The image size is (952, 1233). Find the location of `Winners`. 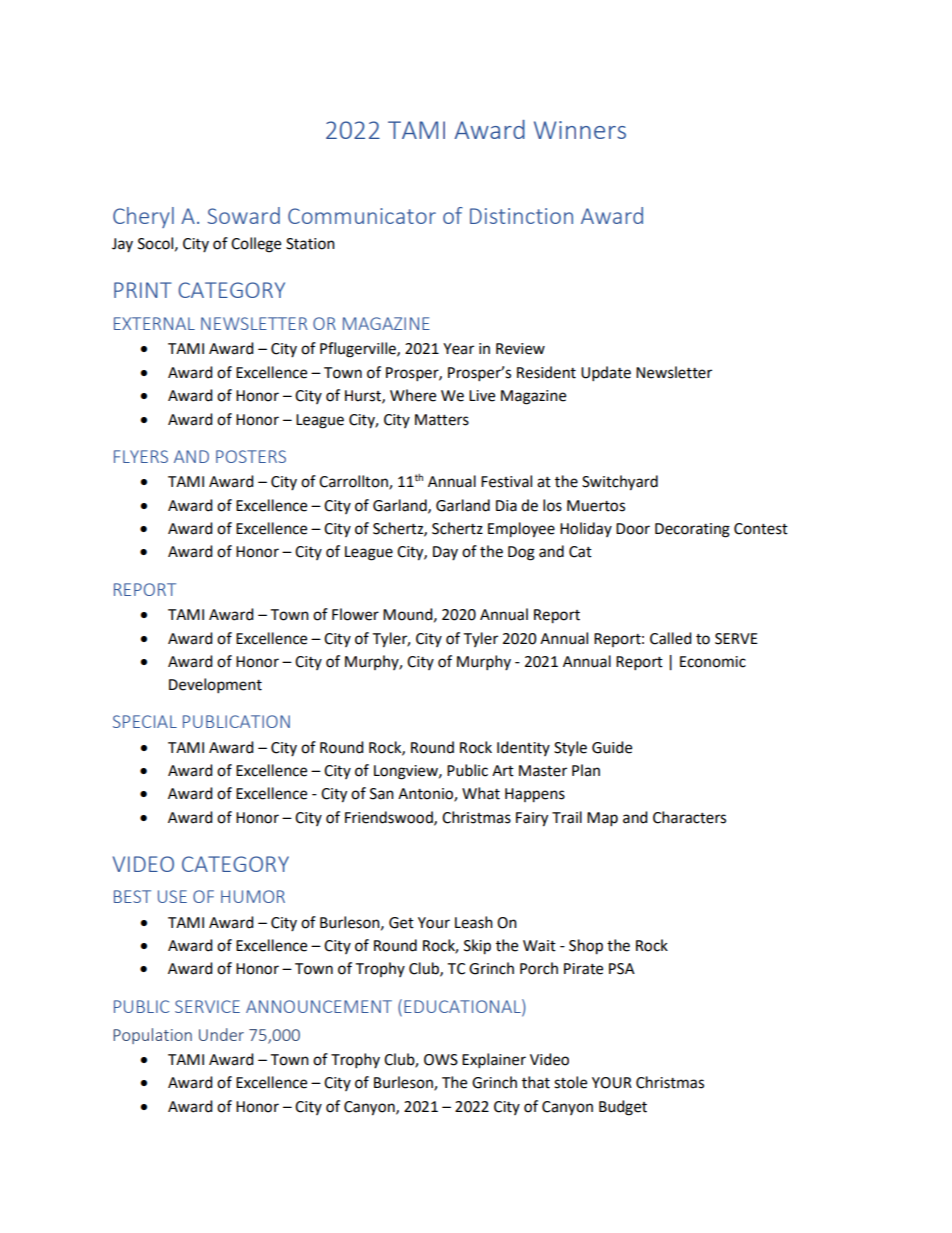

Winners is located at coordinates (580, 130).
